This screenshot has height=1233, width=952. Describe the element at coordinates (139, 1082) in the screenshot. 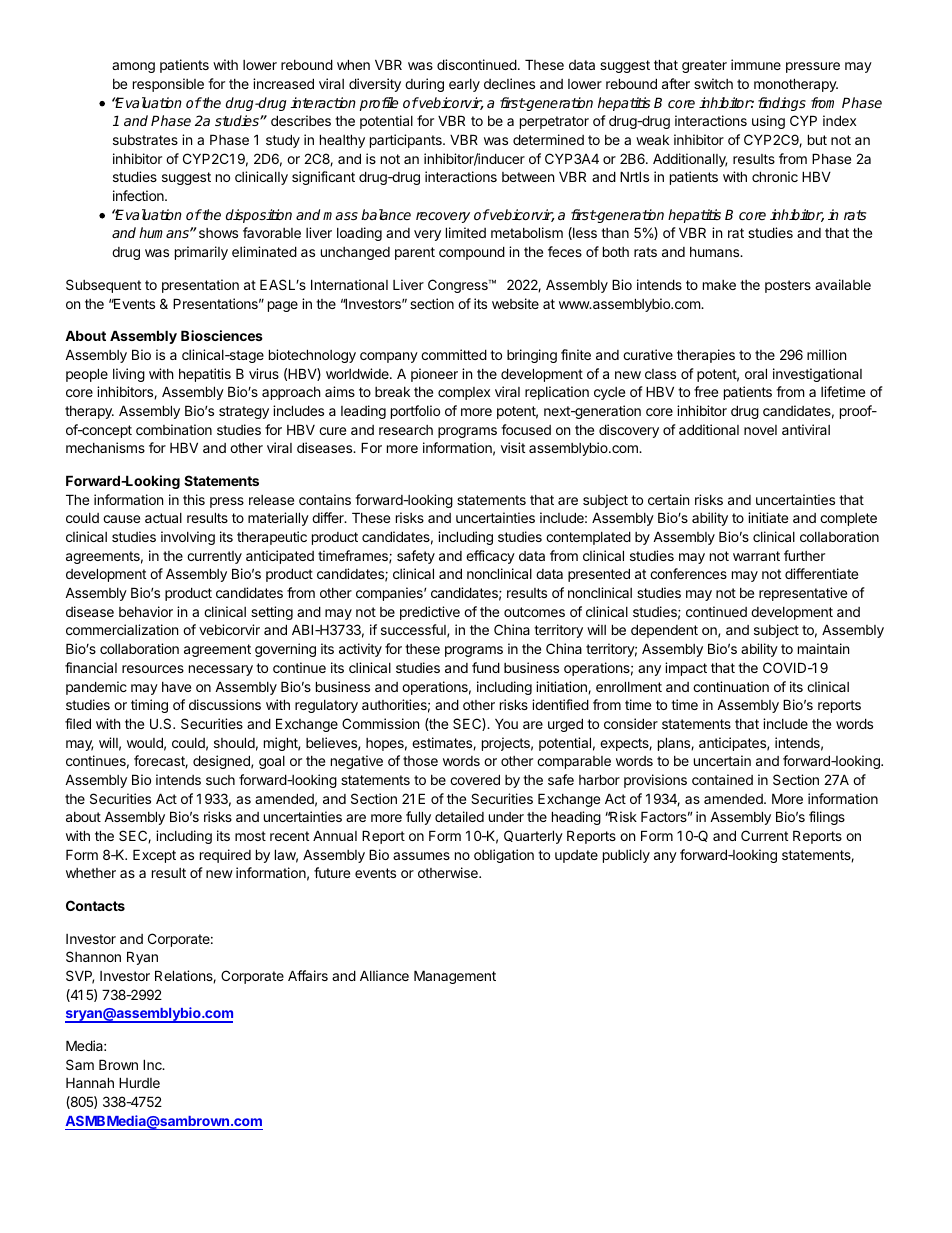

I see `Hurdle` at that location.
